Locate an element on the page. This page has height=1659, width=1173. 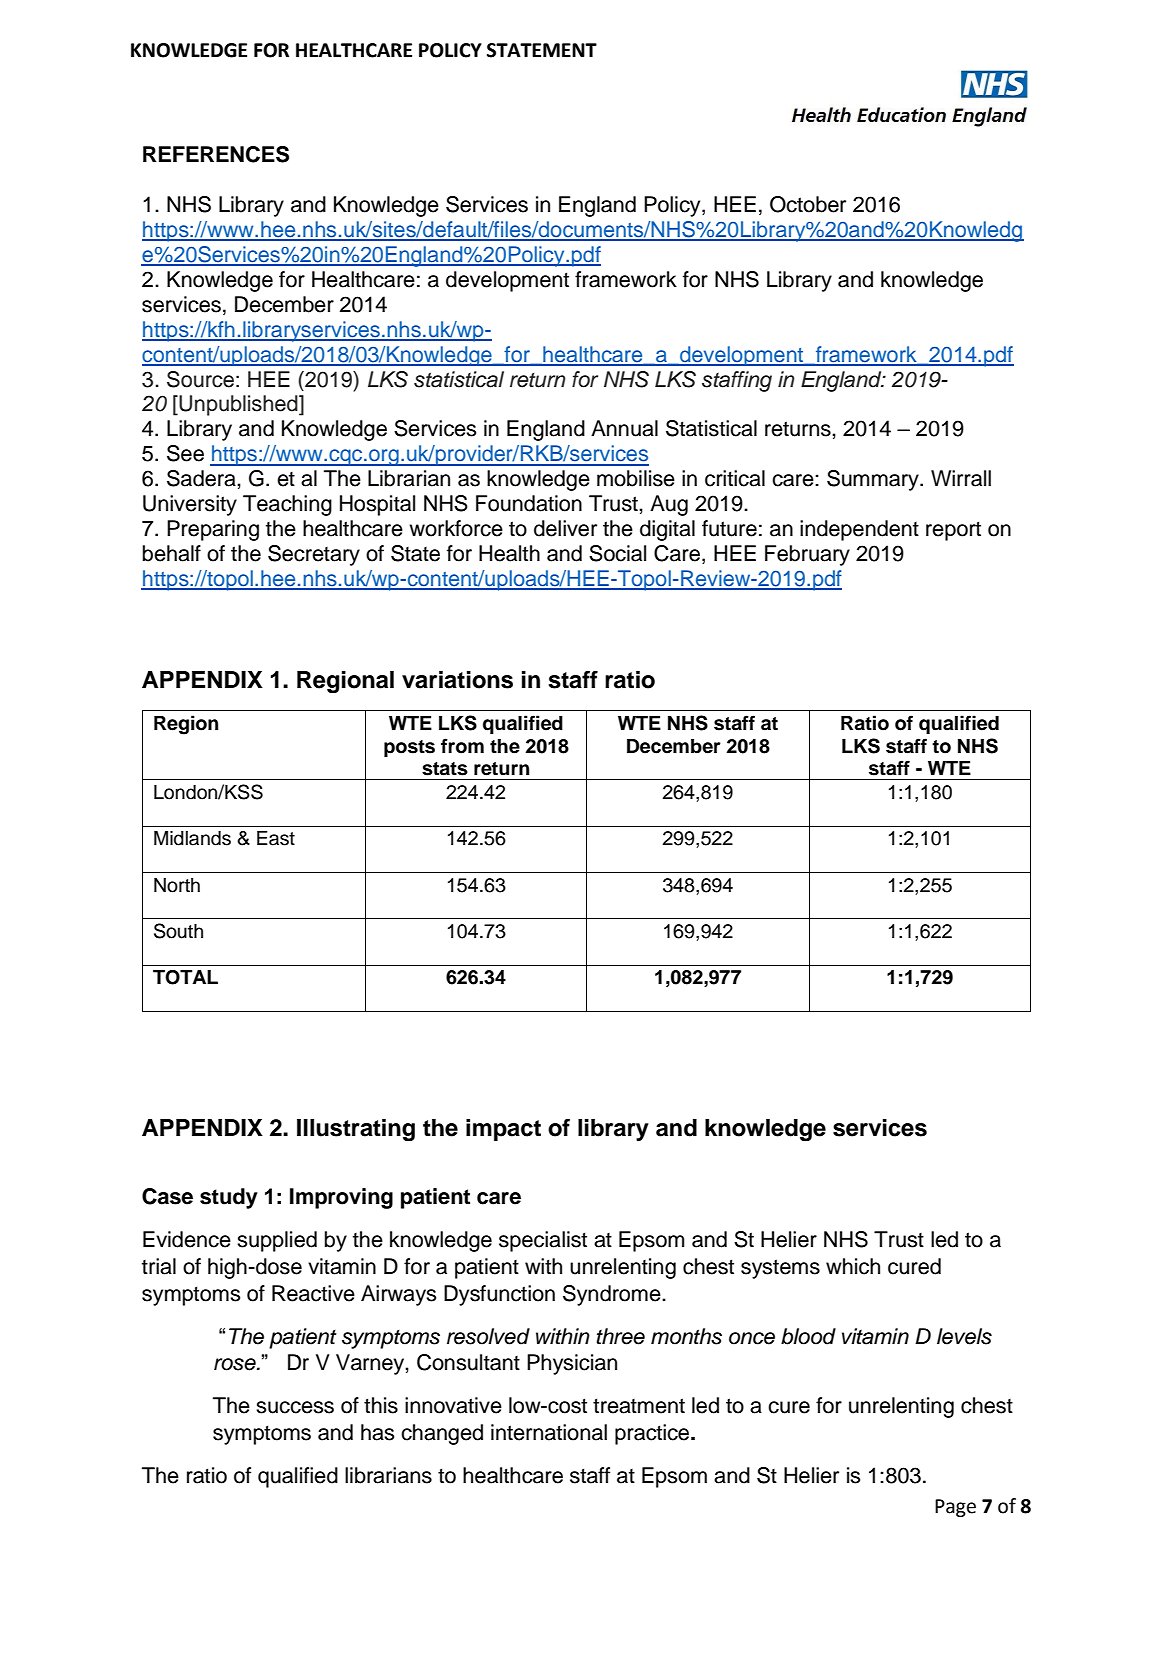
international is located at coordinates (549, 1432).
